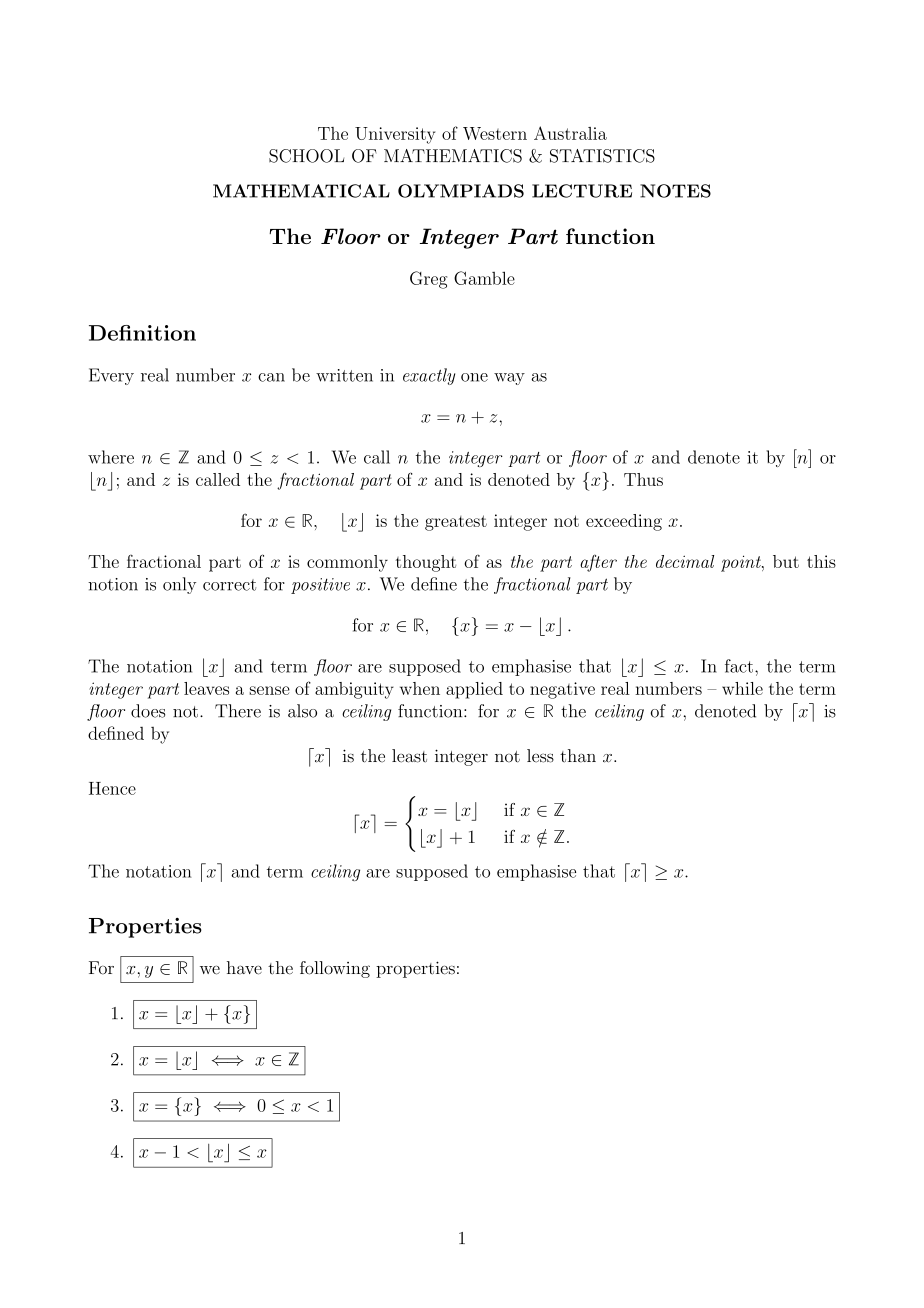 The width and height of the document is (924, 1308). Describe the element at coordinates (578, 756) in the document. I see `than` at that location.
